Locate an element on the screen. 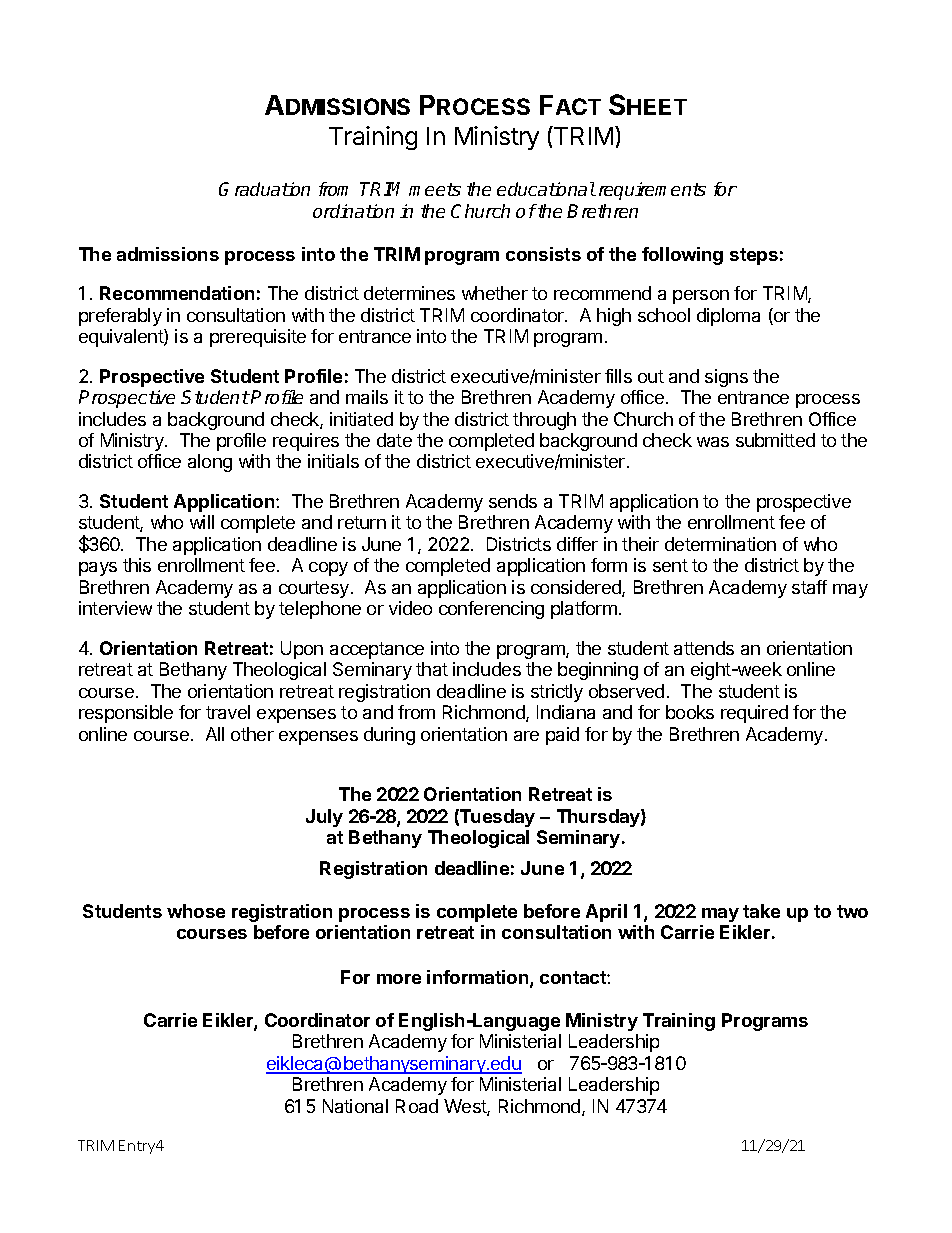 The width and height of the screenshot is (952, 1233). determination is located at coordinates (720, 544).
